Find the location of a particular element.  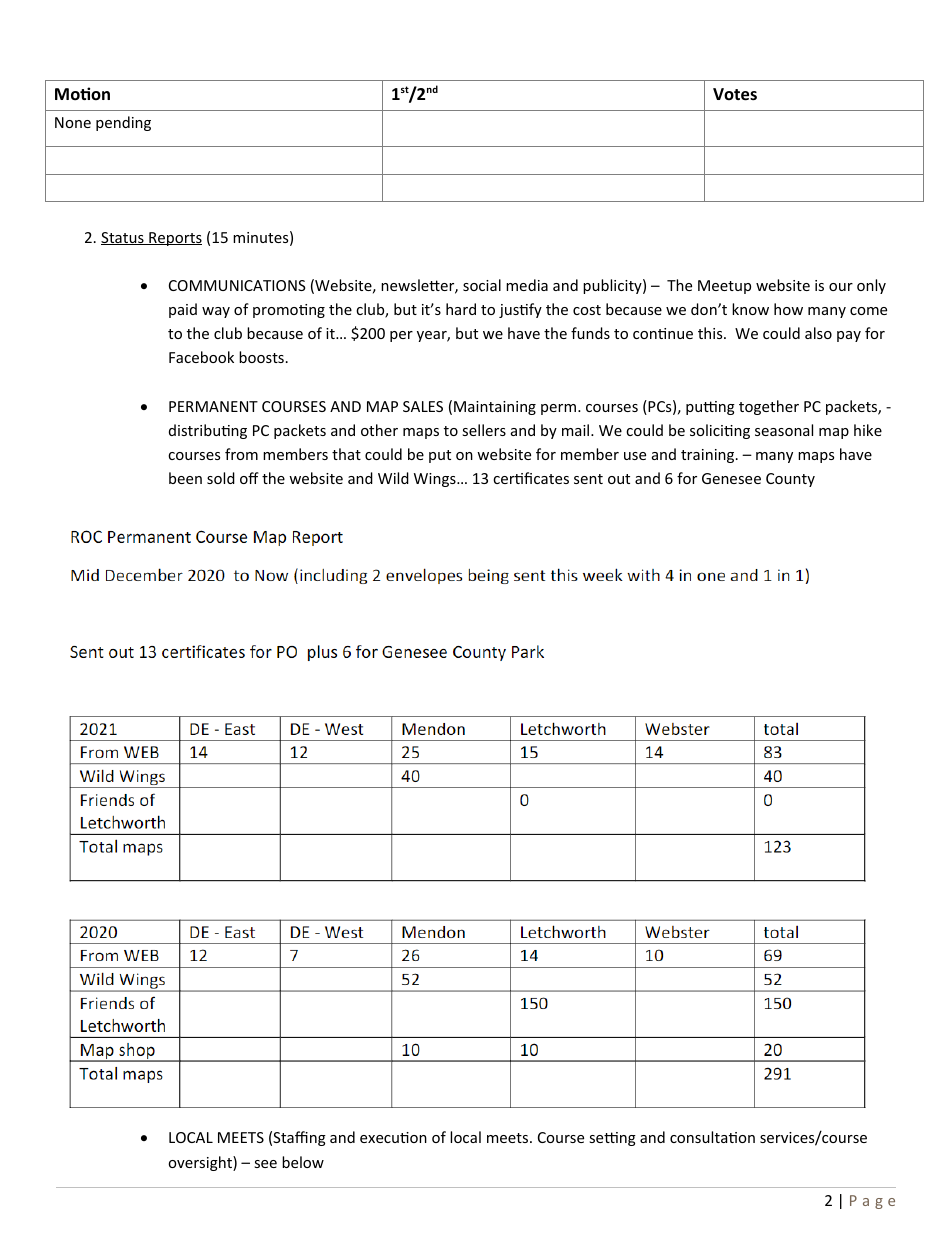

County is located at coordinates (790, 480).
